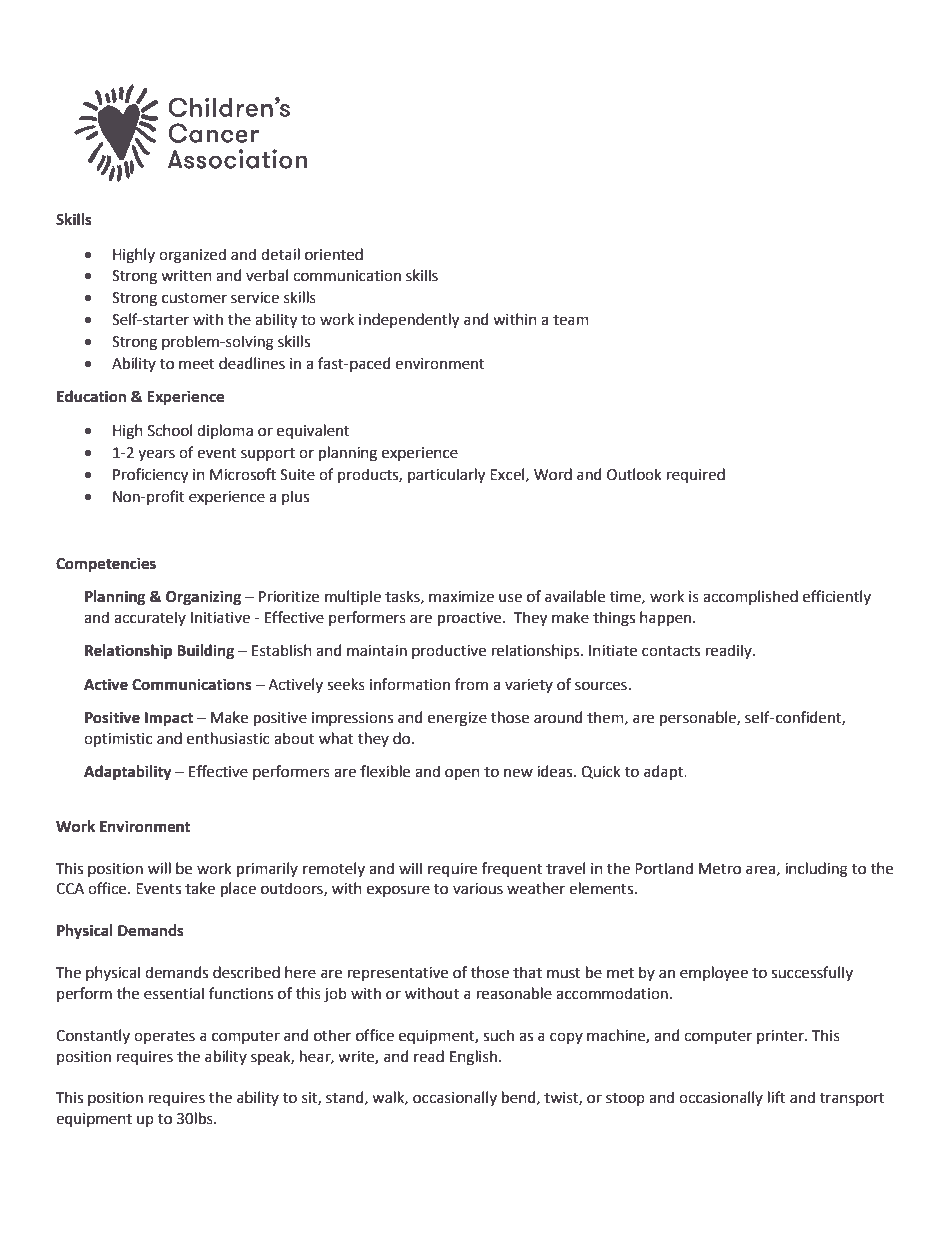 The height and width of the document is (1233, 952). I want to click on Building, so click(205, 652).
